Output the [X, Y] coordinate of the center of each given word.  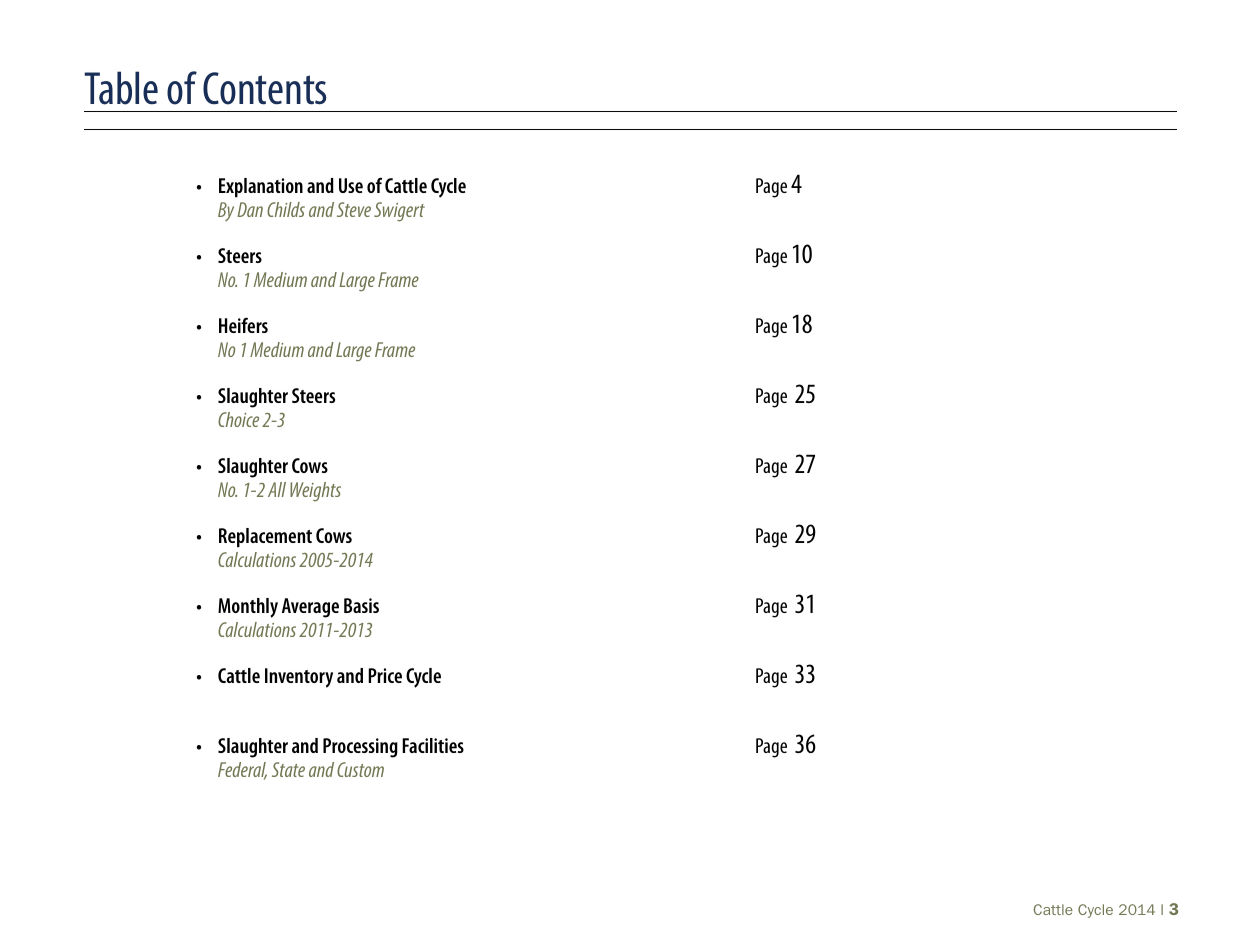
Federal [242, 771]
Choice [238, 419]
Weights [315, 491]
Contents [265, 88]
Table [121, 88]
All [277, 489]
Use [351, 185]
